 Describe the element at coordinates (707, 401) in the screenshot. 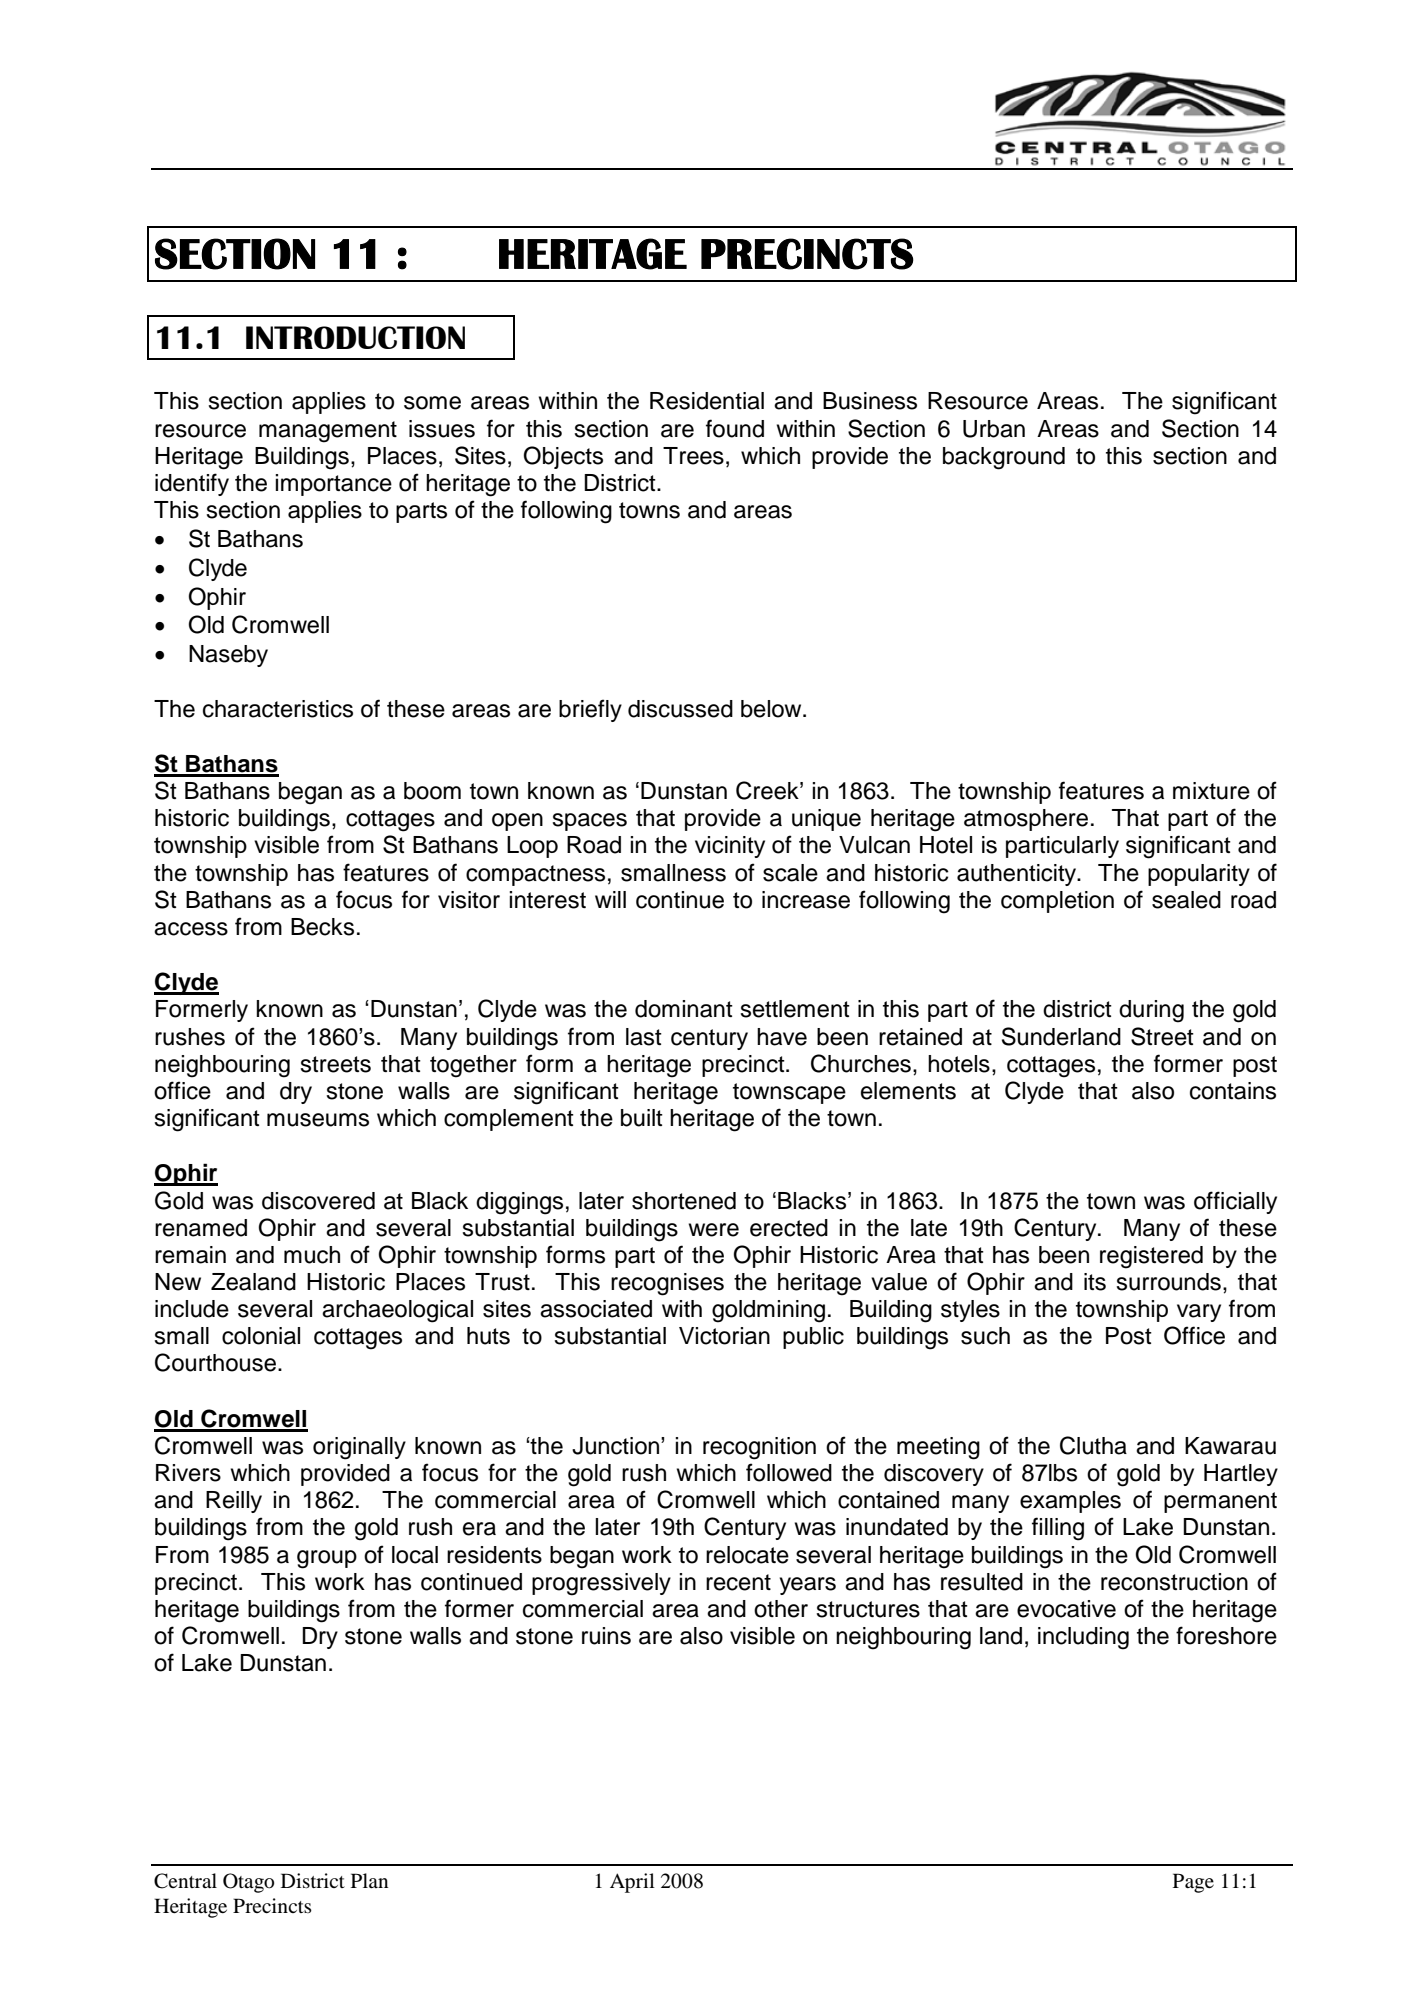

I see `Residential` at that location.
